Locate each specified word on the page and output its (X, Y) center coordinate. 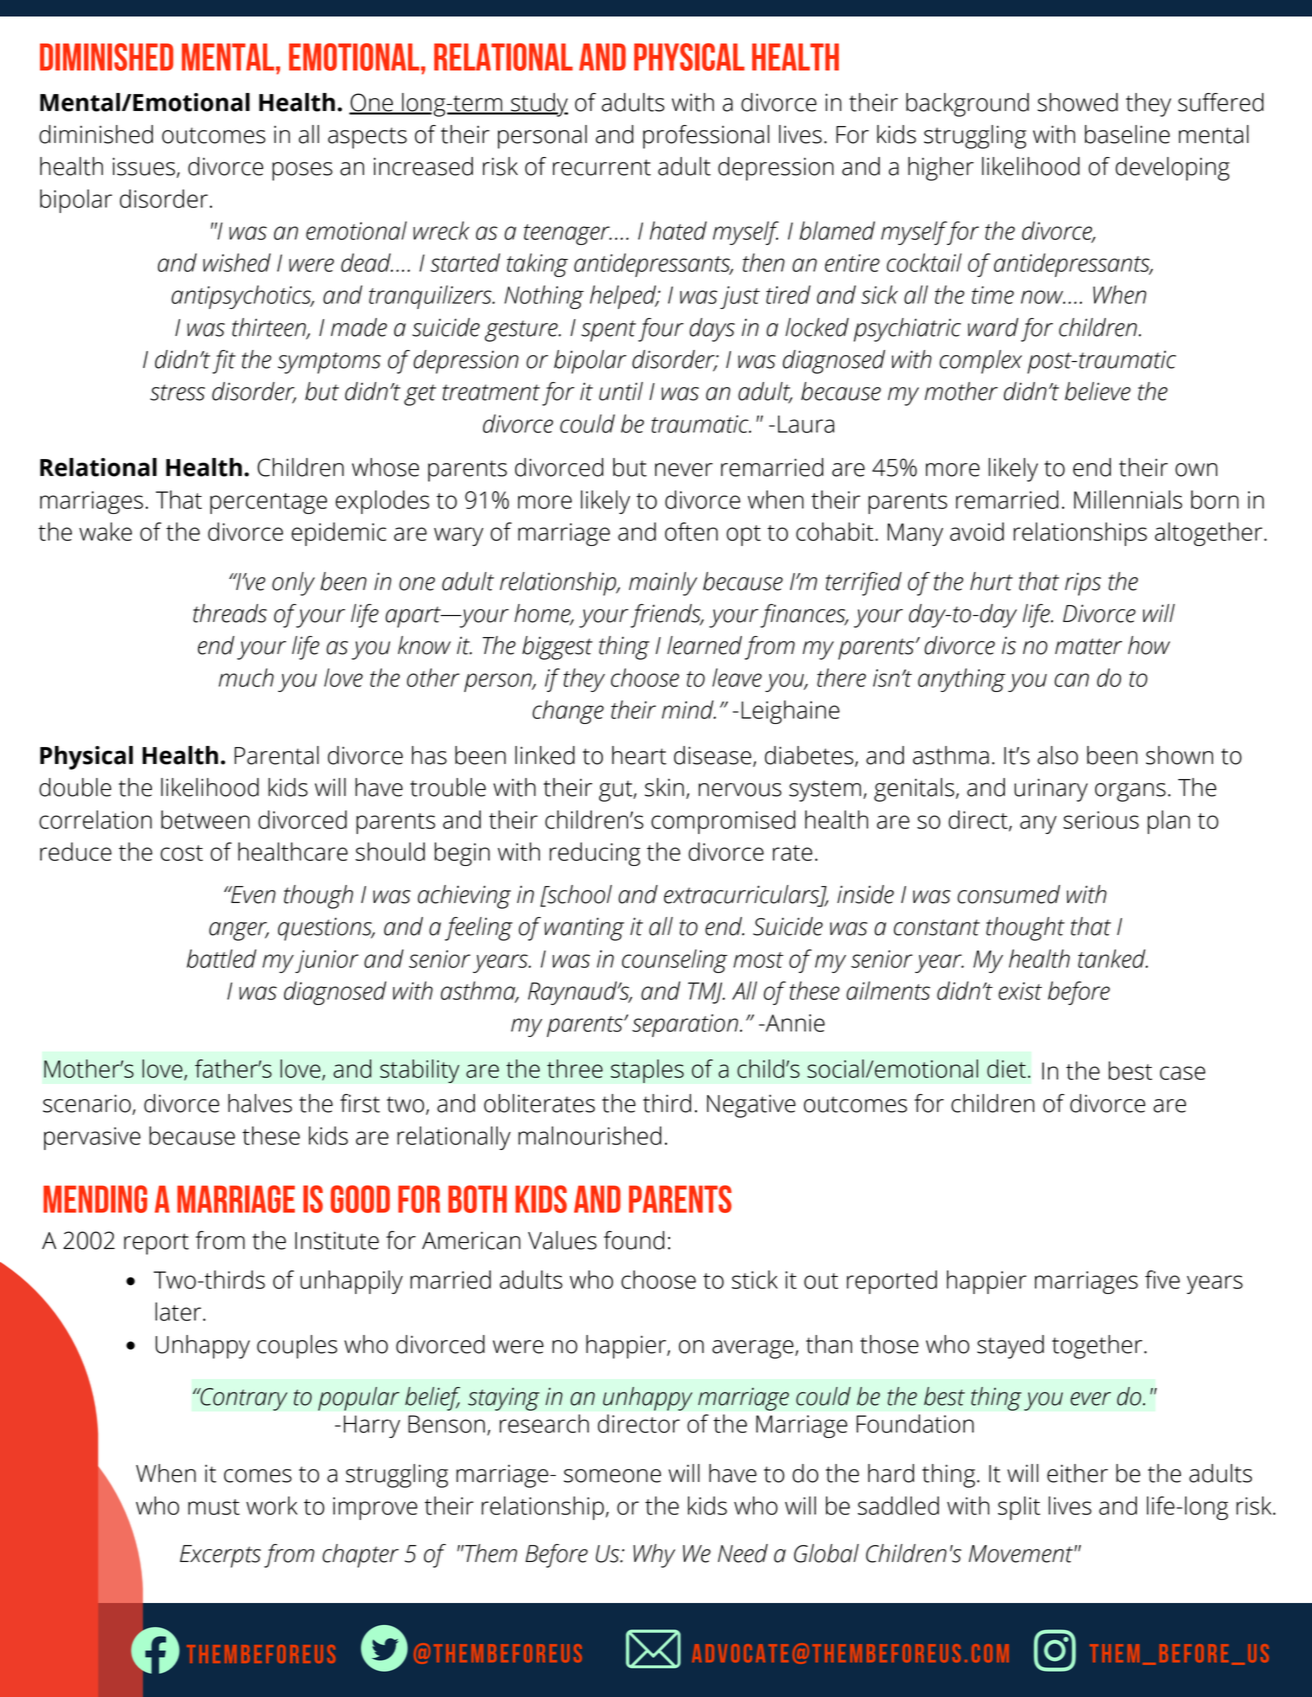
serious (1101, 820)
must (214, 1507)
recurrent (602, 167)
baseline (1127, 134)
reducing (595, 854)
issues (144, 166)
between (205, 819)
